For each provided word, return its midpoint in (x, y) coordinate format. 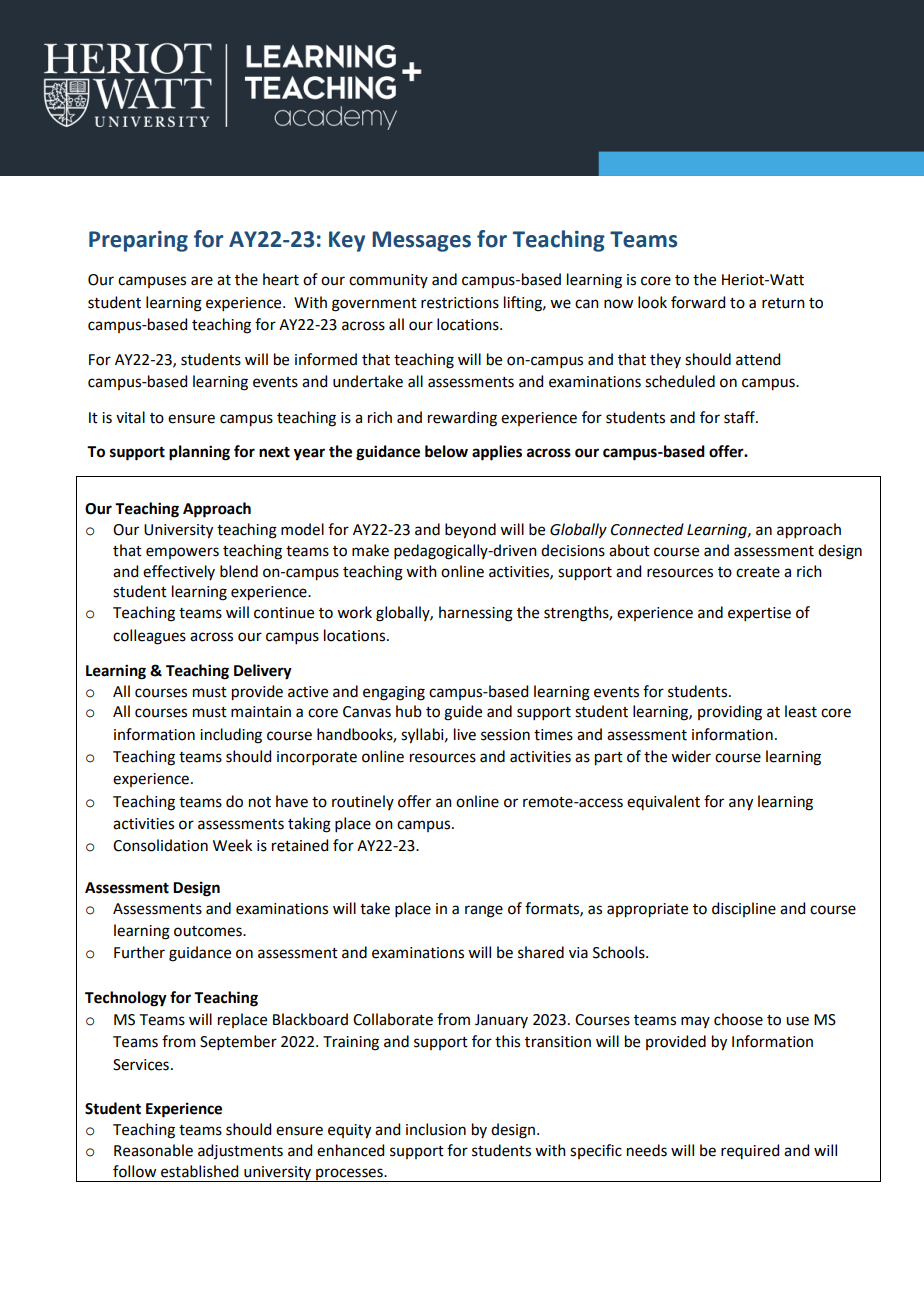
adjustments (240, 1151)
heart (281, 279)
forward (698, 302)
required (750, 1151)
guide (463, 713)
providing (730, 713)
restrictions (460, 303)
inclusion (436, 1129)
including (231, 736)
